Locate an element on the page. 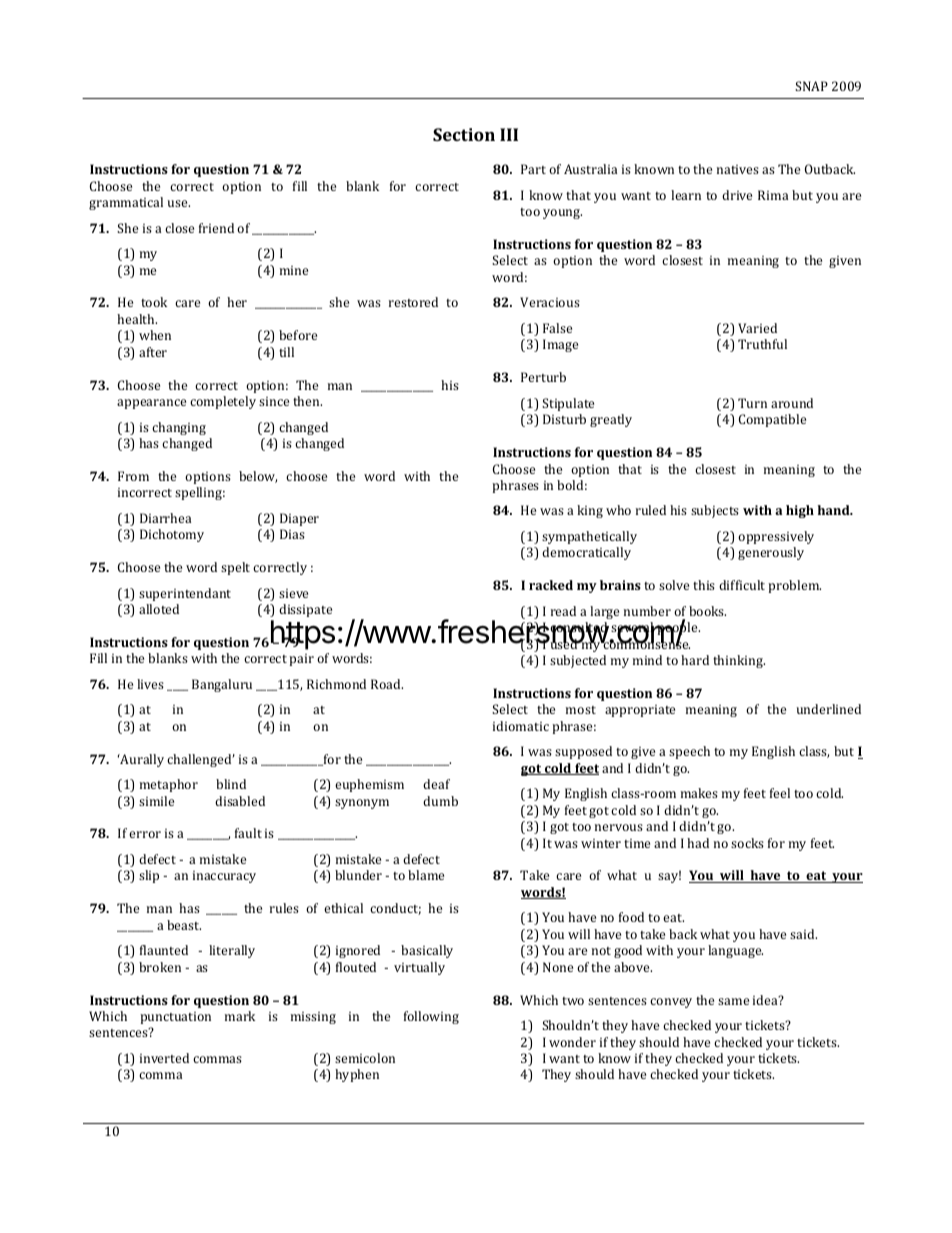 This image has width=952, height=1233. idiomatic is located at coordinates (521, 726).
